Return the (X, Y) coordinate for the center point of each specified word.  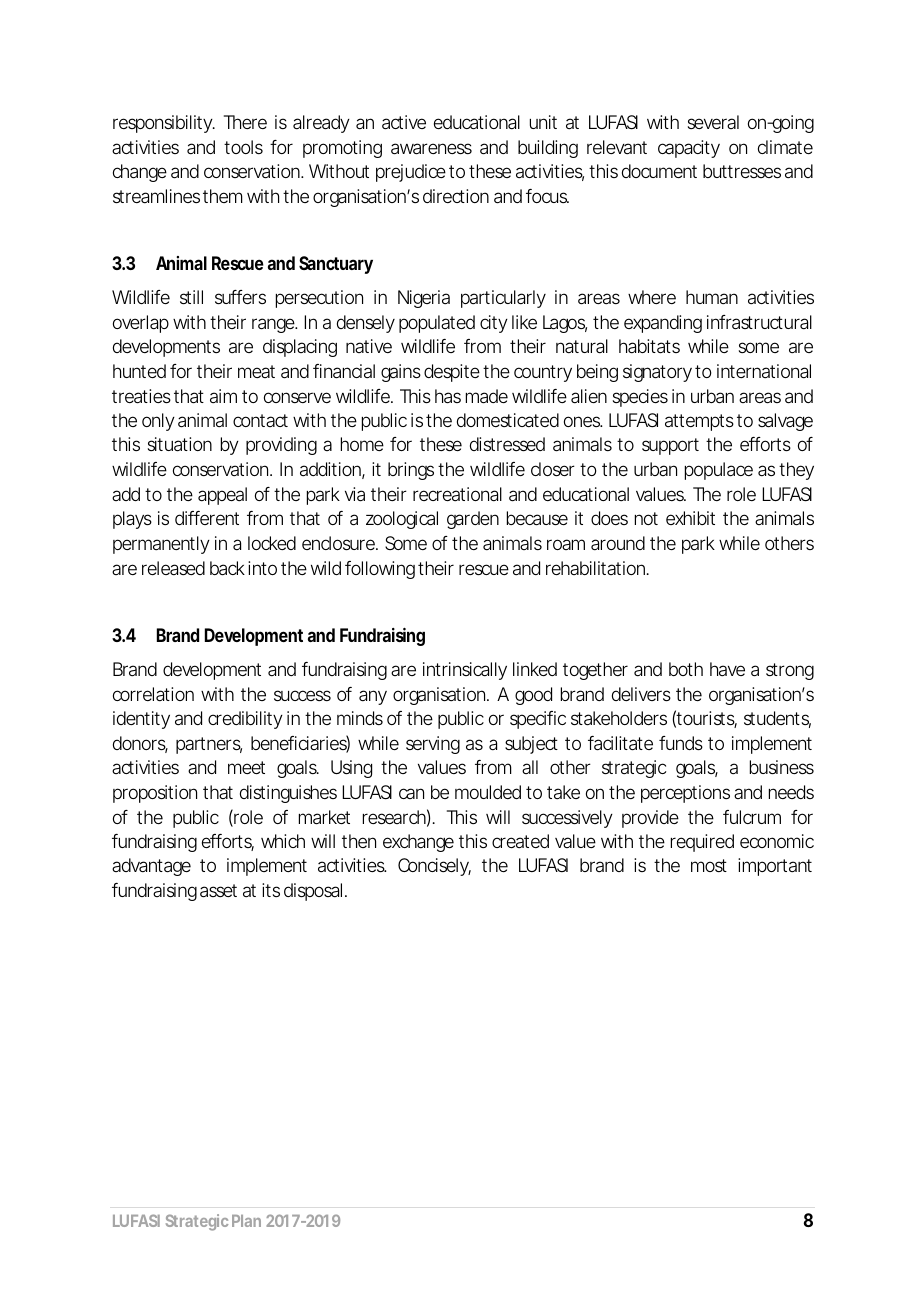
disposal (313, 892)
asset (218, 891)
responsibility (162, 124)
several (713, 122)
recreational (457, 494)
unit (543, 122)
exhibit (690, 518)
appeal (222, 496)
